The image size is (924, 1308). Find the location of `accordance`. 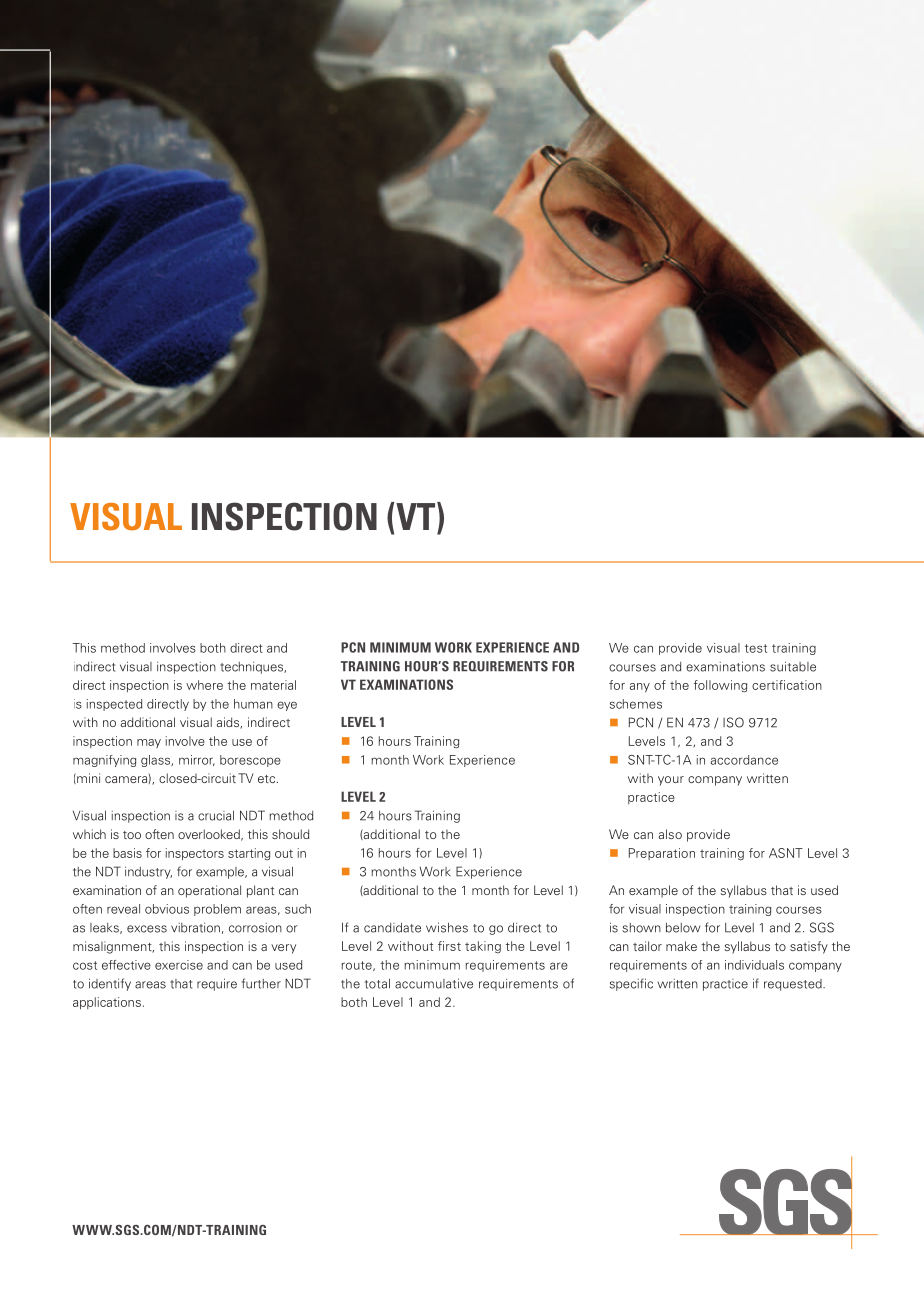

accordance is located at coordinates (744, 760).
